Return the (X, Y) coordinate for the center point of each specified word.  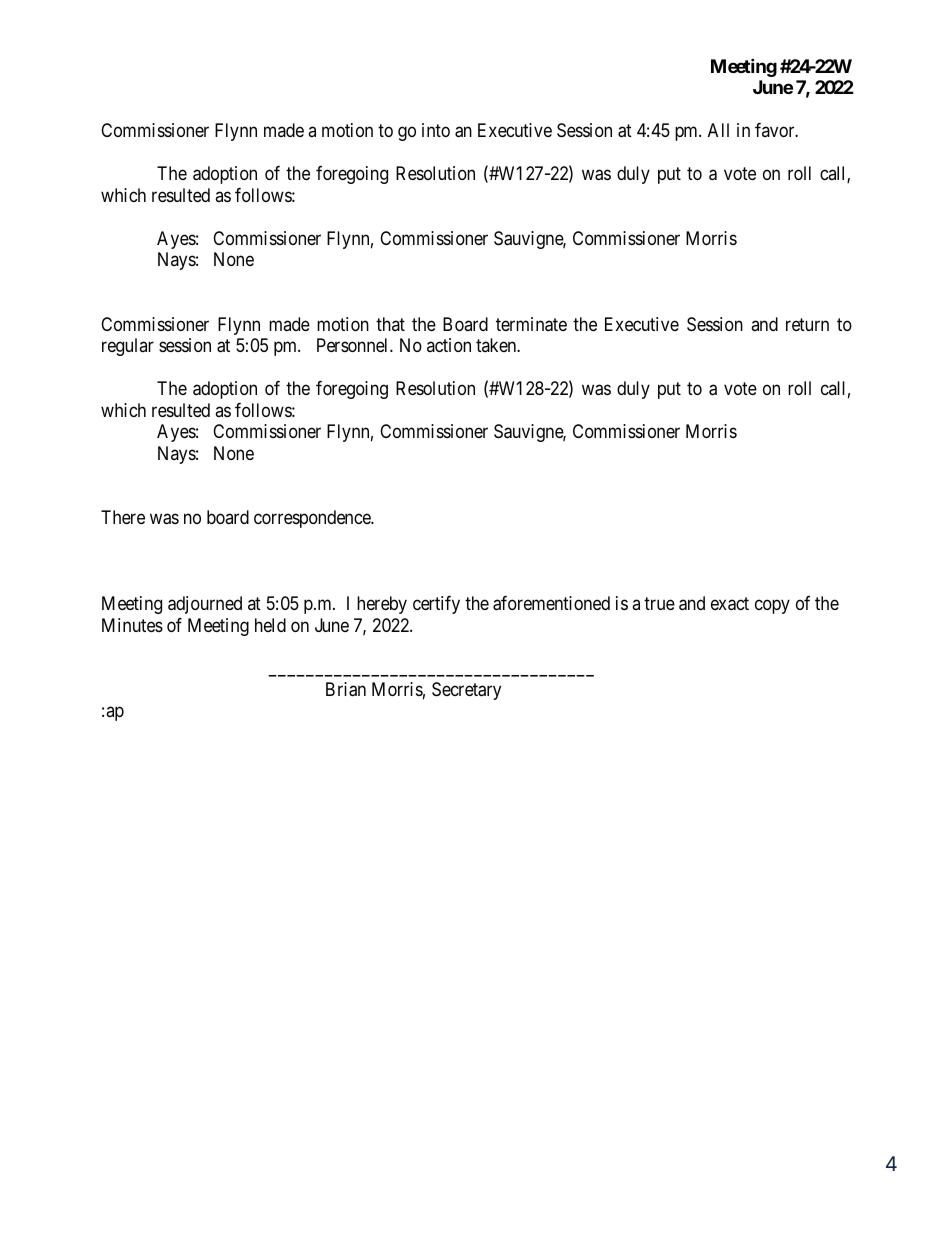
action (449, 345)
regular (128, 347)
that (390, 324)
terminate (531, 324)
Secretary (466, 691)
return (807, 324)
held (270, 625)
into (436, 130)
